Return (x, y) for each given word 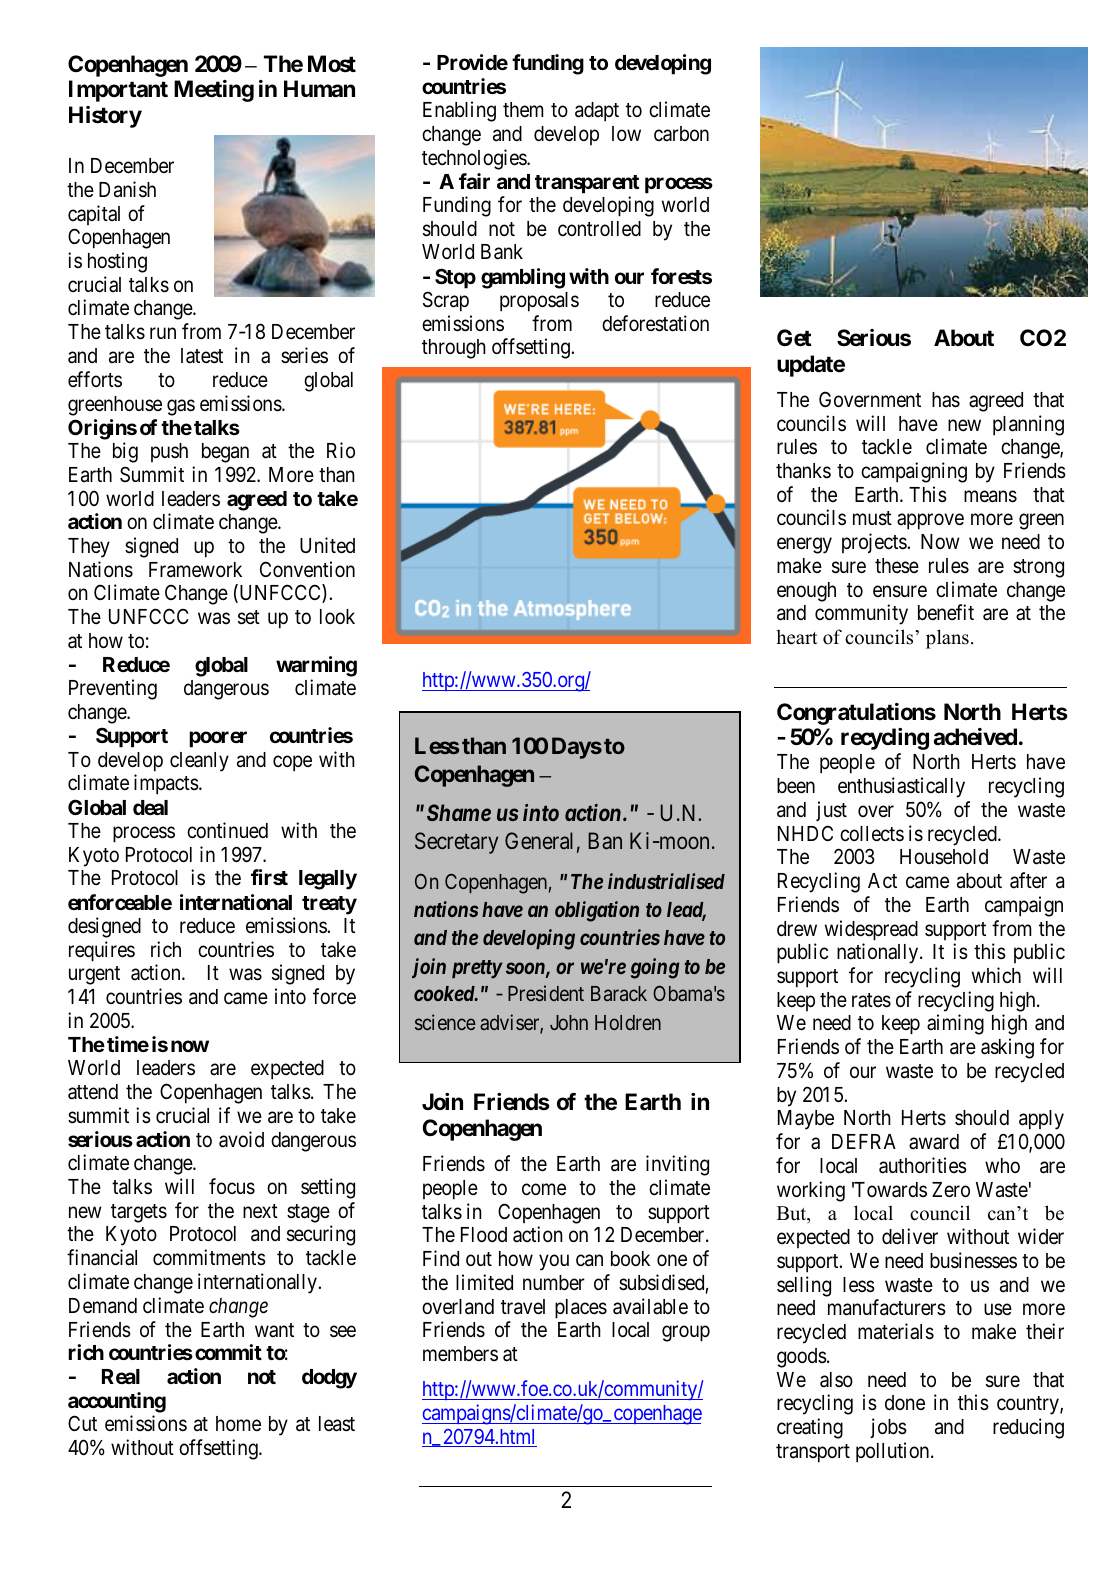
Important (118, 91)
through (454, 349)
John (569, 1022)
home (238, 1423)
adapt (597, 112)
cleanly (199, 762)
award (934, 1141)
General (539, 840)
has (946, 400)
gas (181, 407)
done (905, 1402)
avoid (241, 1139)
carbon (681, 134)
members (460, 1354)
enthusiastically (901, 787)
